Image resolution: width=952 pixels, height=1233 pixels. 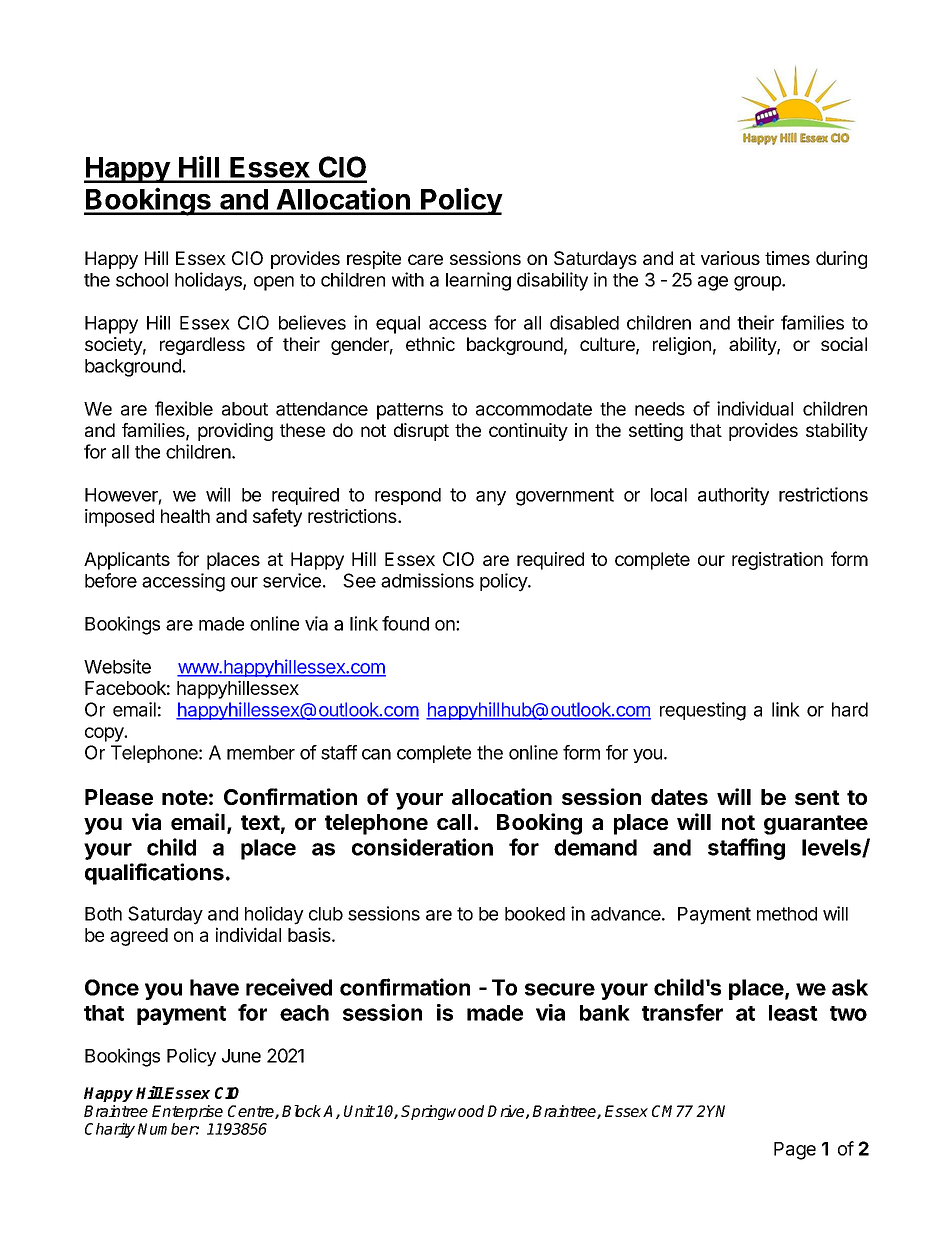 I want to click on Page, so click(x=795, y=1151).
